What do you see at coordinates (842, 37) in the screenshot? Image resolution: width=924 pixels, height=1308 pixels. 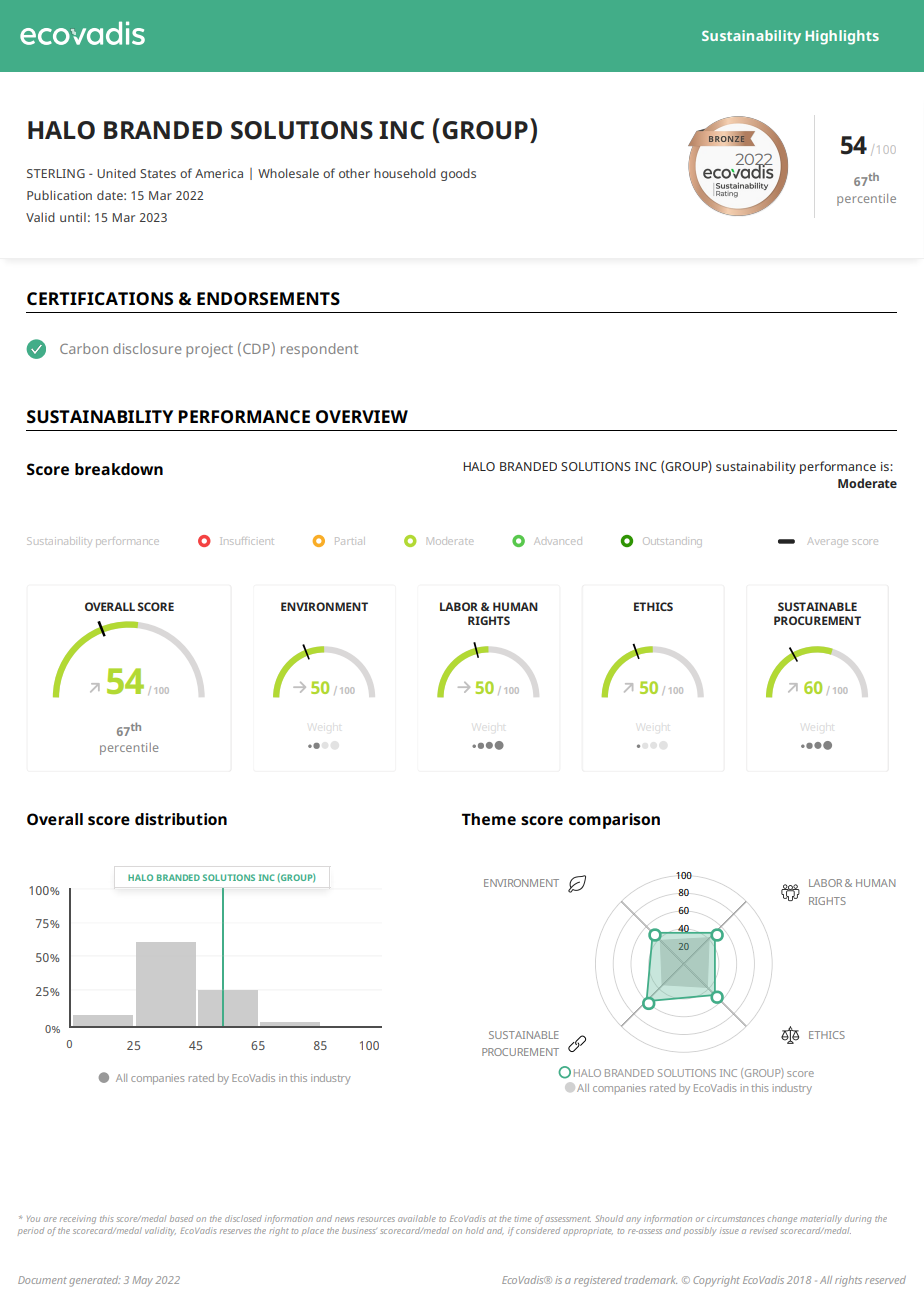 I see `Highlights` at bounding box center [842, 37].
